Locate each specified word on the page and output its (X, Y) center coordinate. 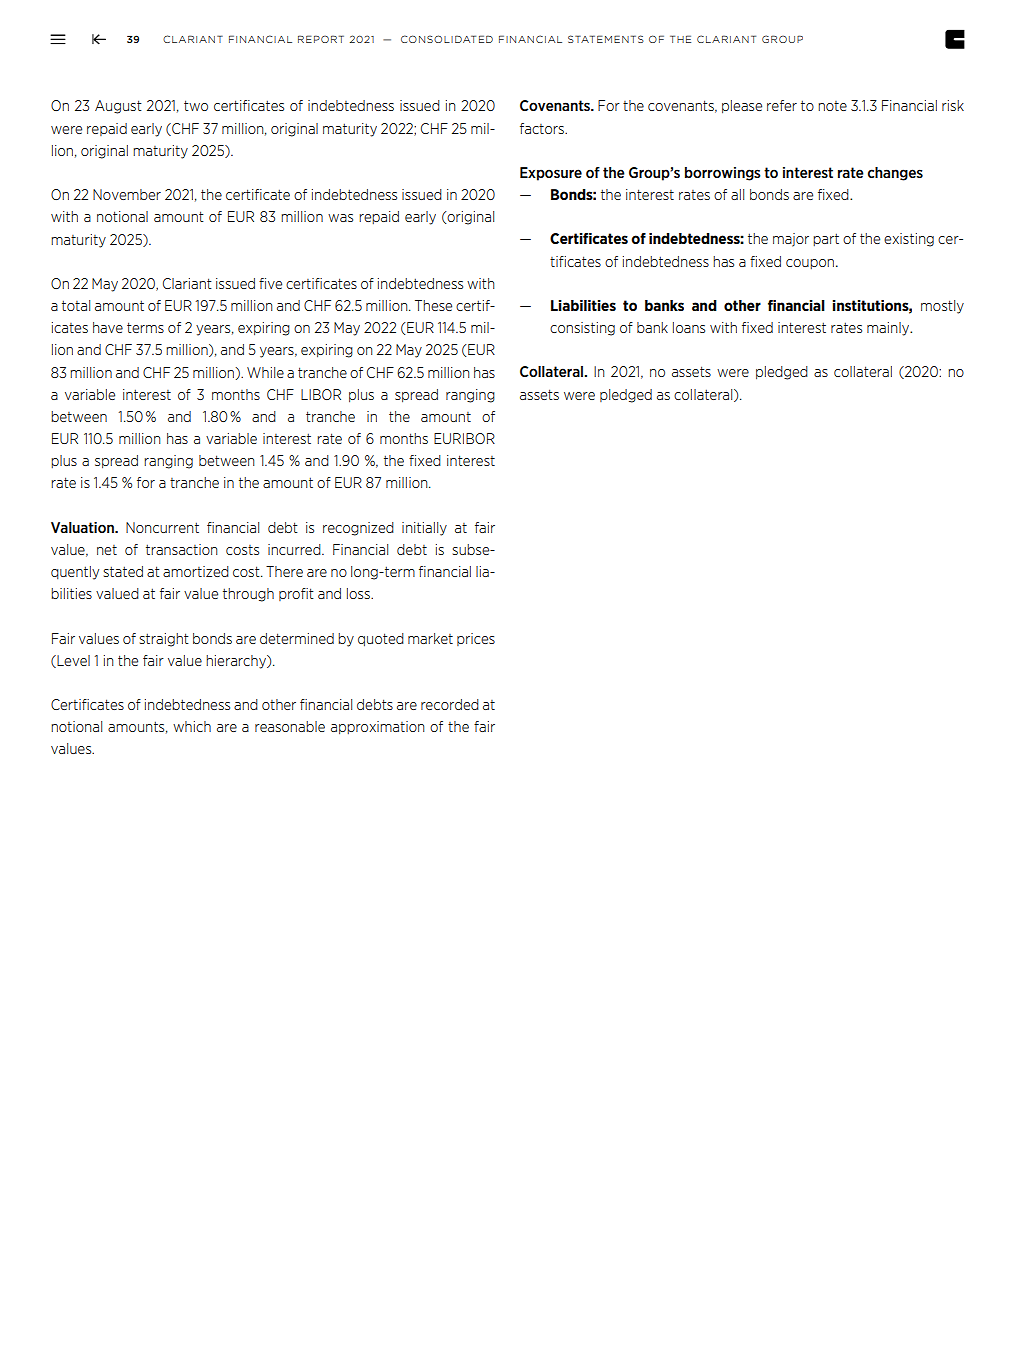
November (127, 194)
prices (476, 639)
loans (689, 327)
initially (424, 529)
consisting (582, 329)
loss (359, 593)
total (76, 305)
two (196, 105)
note (832, 106)
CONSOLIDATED (447, 39)
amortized (196, 571)
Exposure (551, 174)
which (192, 726)
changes (895, 174)
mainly (889, 329)
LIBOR (321, 394)
